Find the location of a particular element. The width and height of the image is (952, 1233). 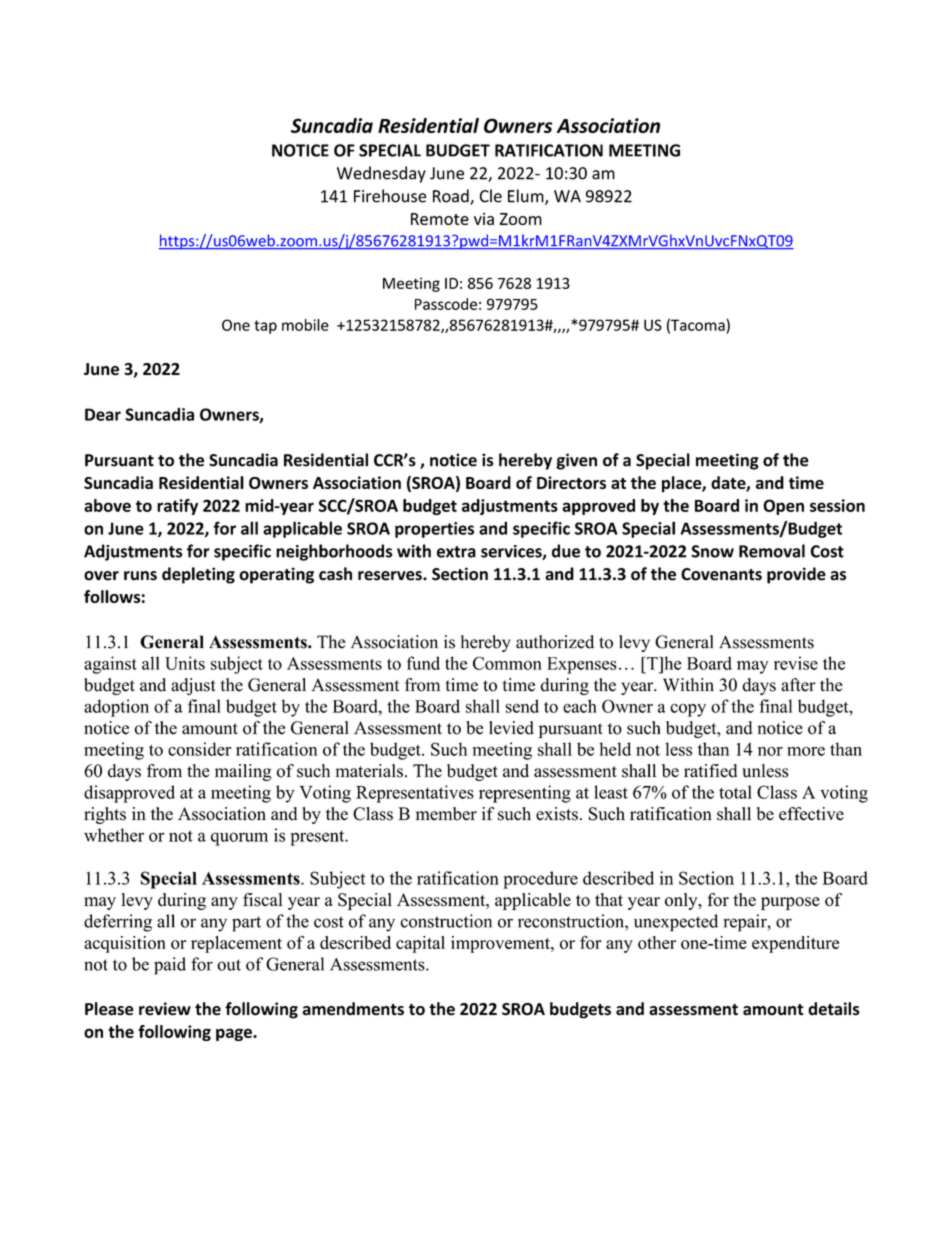

review is located at coordinates (165, 1009).
